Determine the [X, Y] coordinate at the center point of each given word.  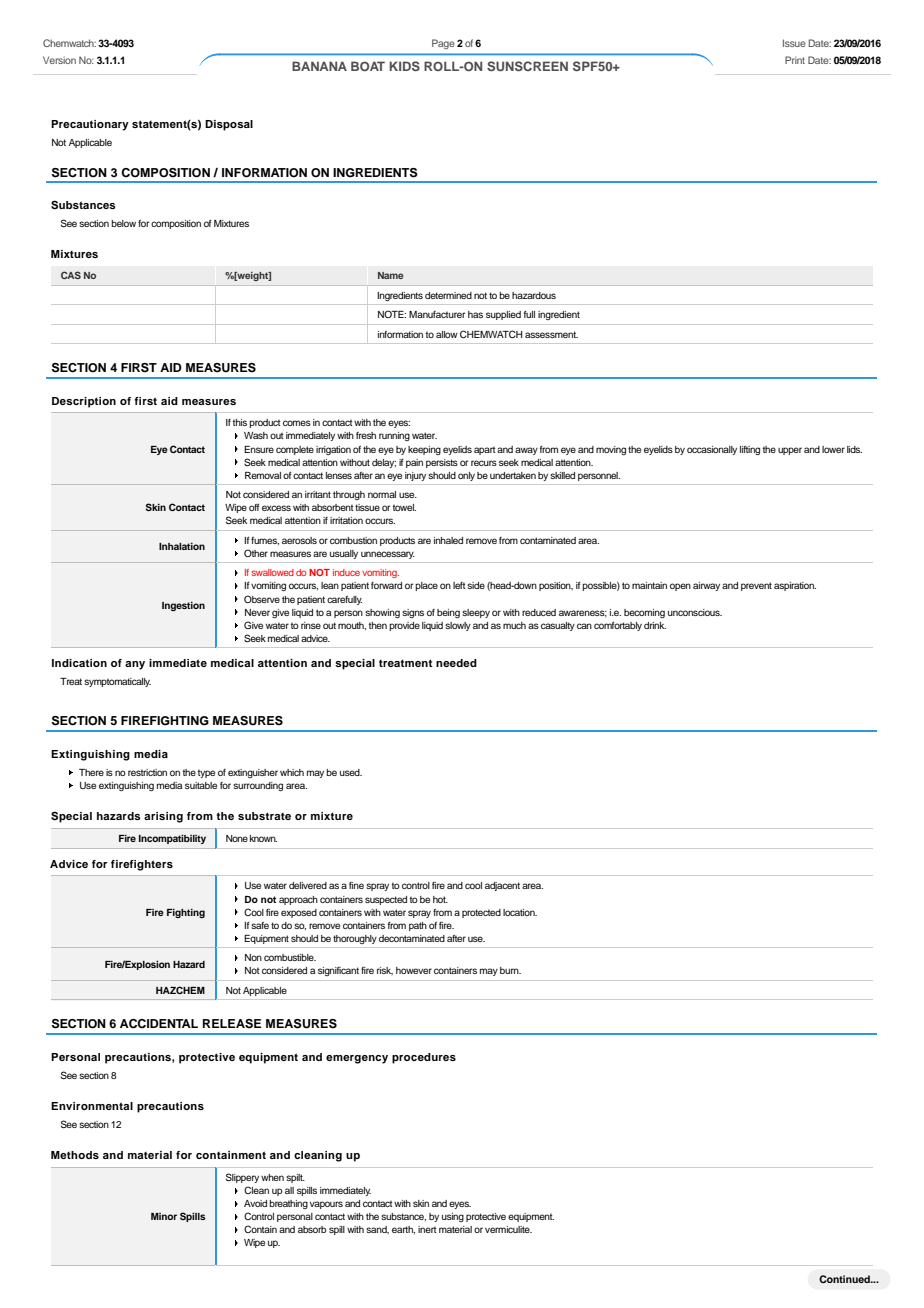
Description [84, 402]
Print [795, 60]
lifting [750, 450]
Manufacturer [437, 314]
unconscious [695, 612]
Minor [164, 1216]
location [520, 912]
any [135, 665]
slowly [458, 626]
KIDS [404, 66]
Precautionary [90, 125]
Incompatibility [172, 839]
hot [440, 899]
